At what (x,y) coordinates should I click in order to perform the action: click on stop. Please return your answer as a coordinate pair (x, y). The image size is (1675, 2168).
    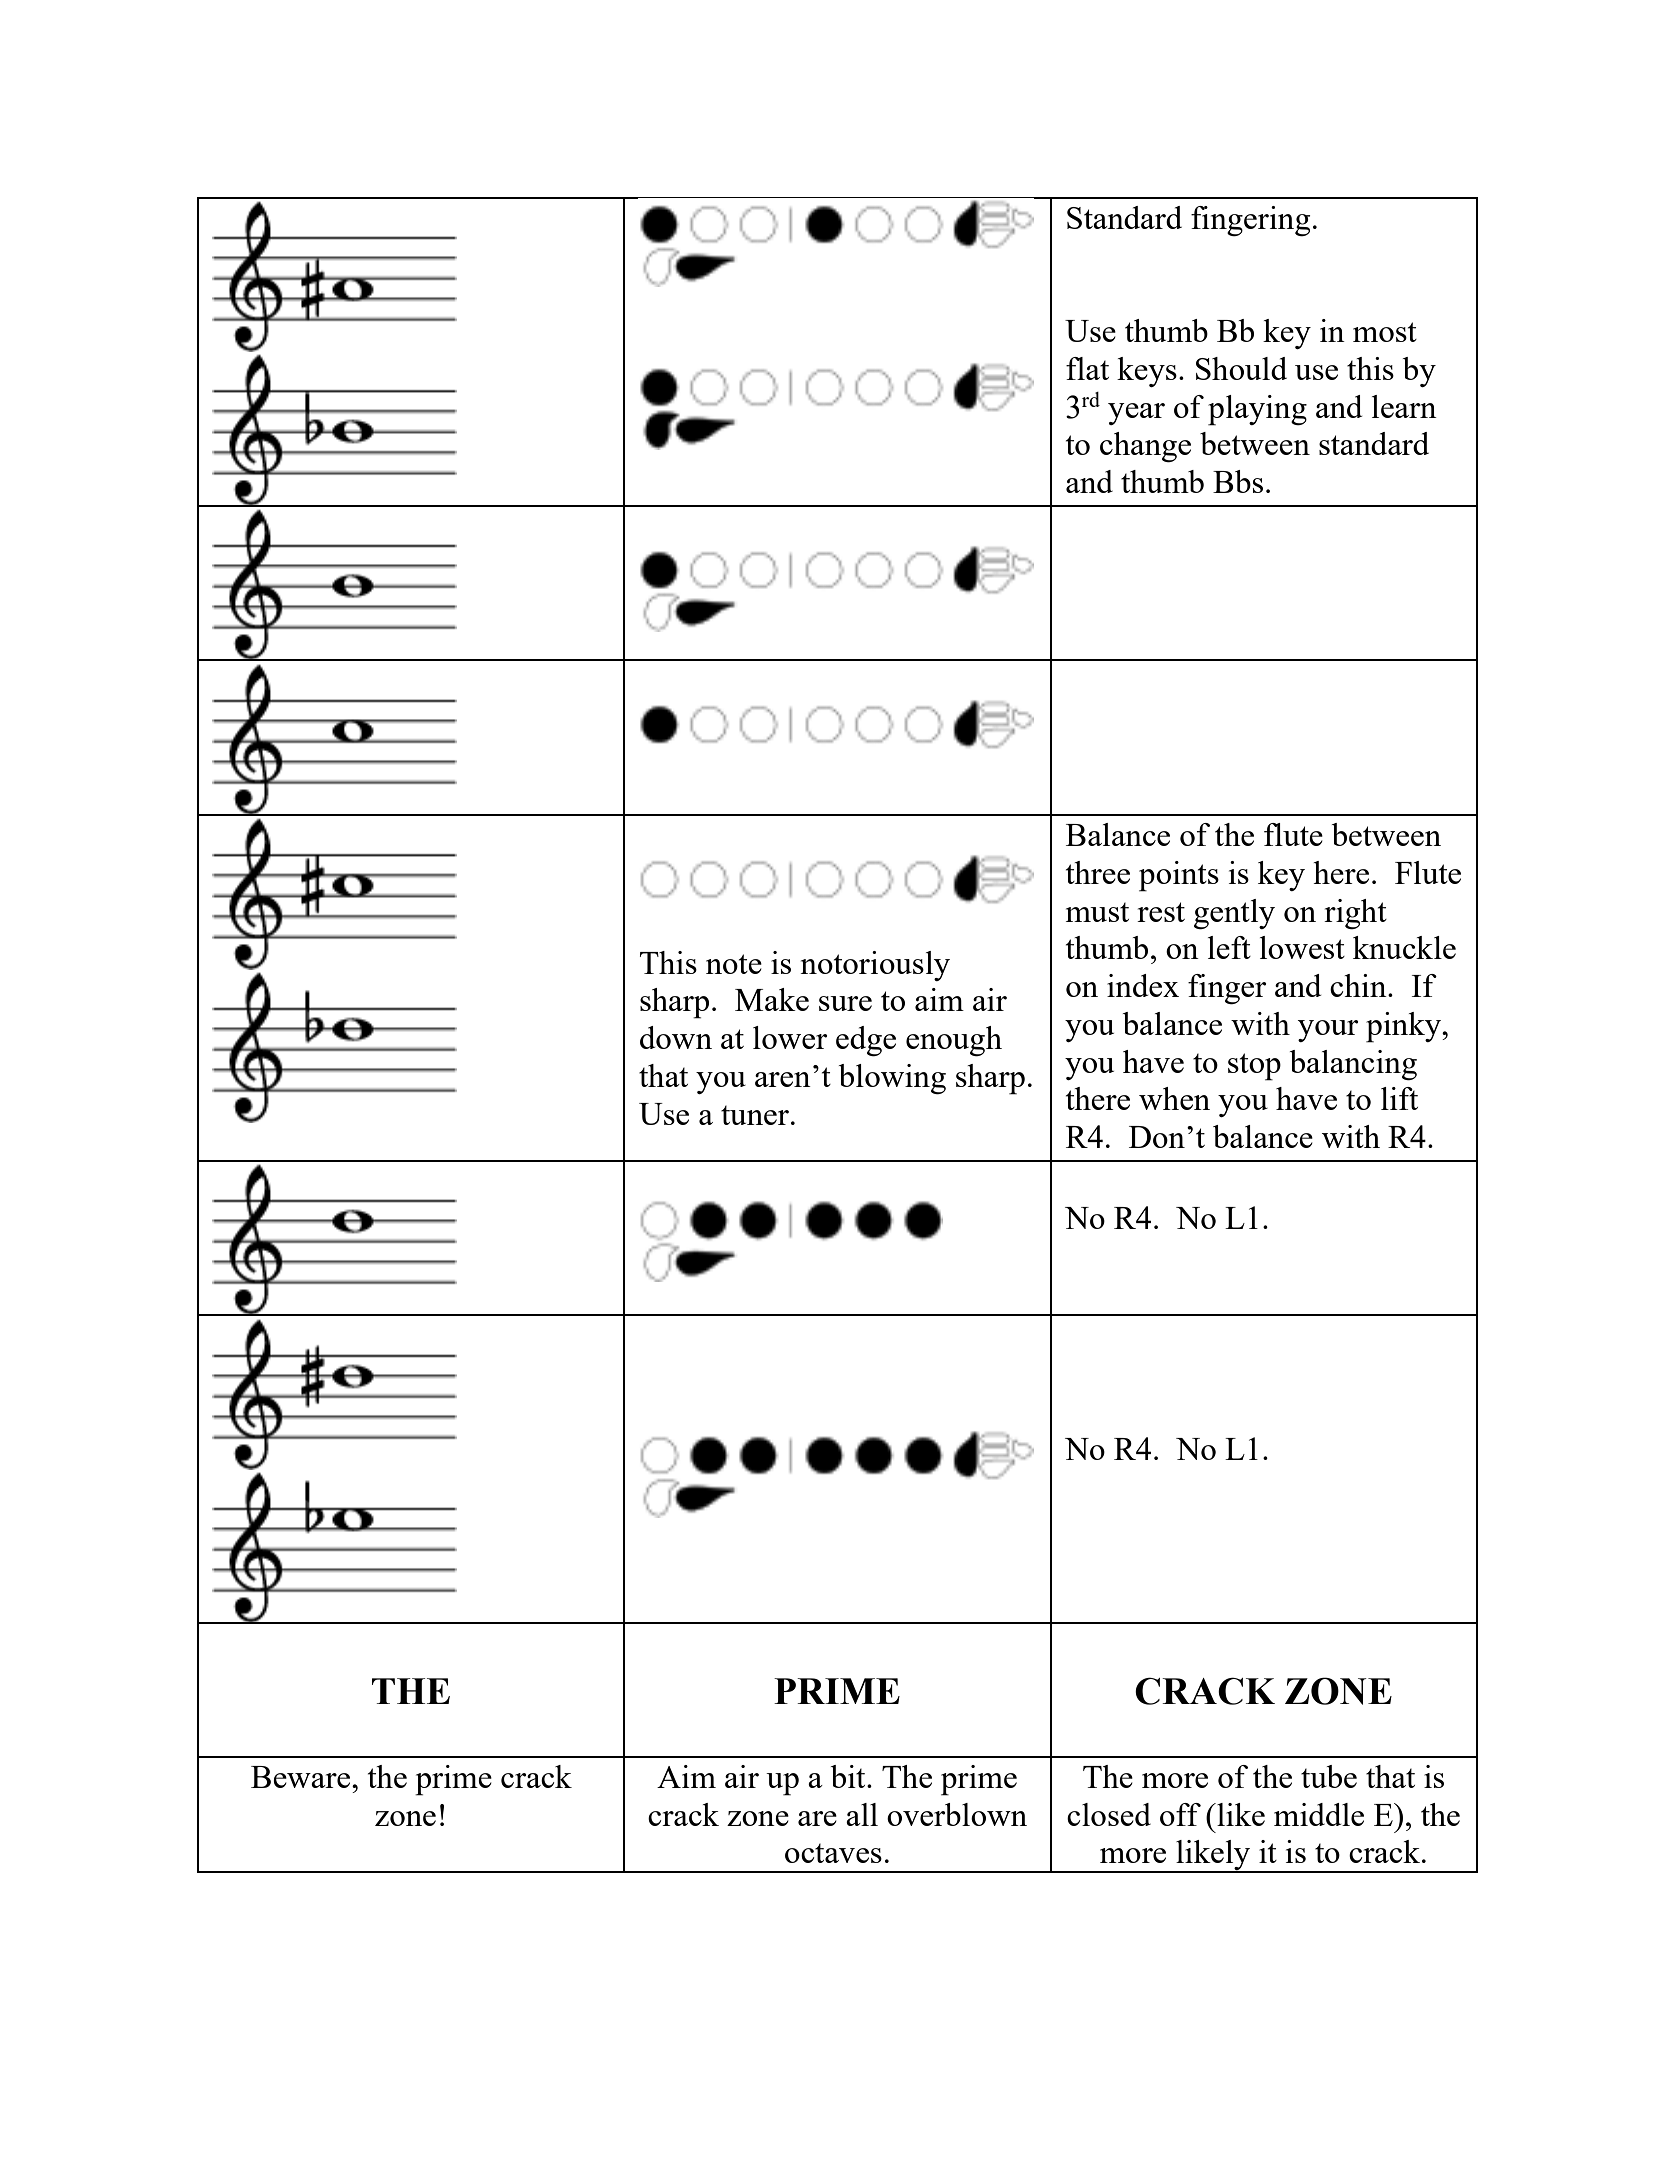
    Looking at the image, I should click on (1254, 1067).
